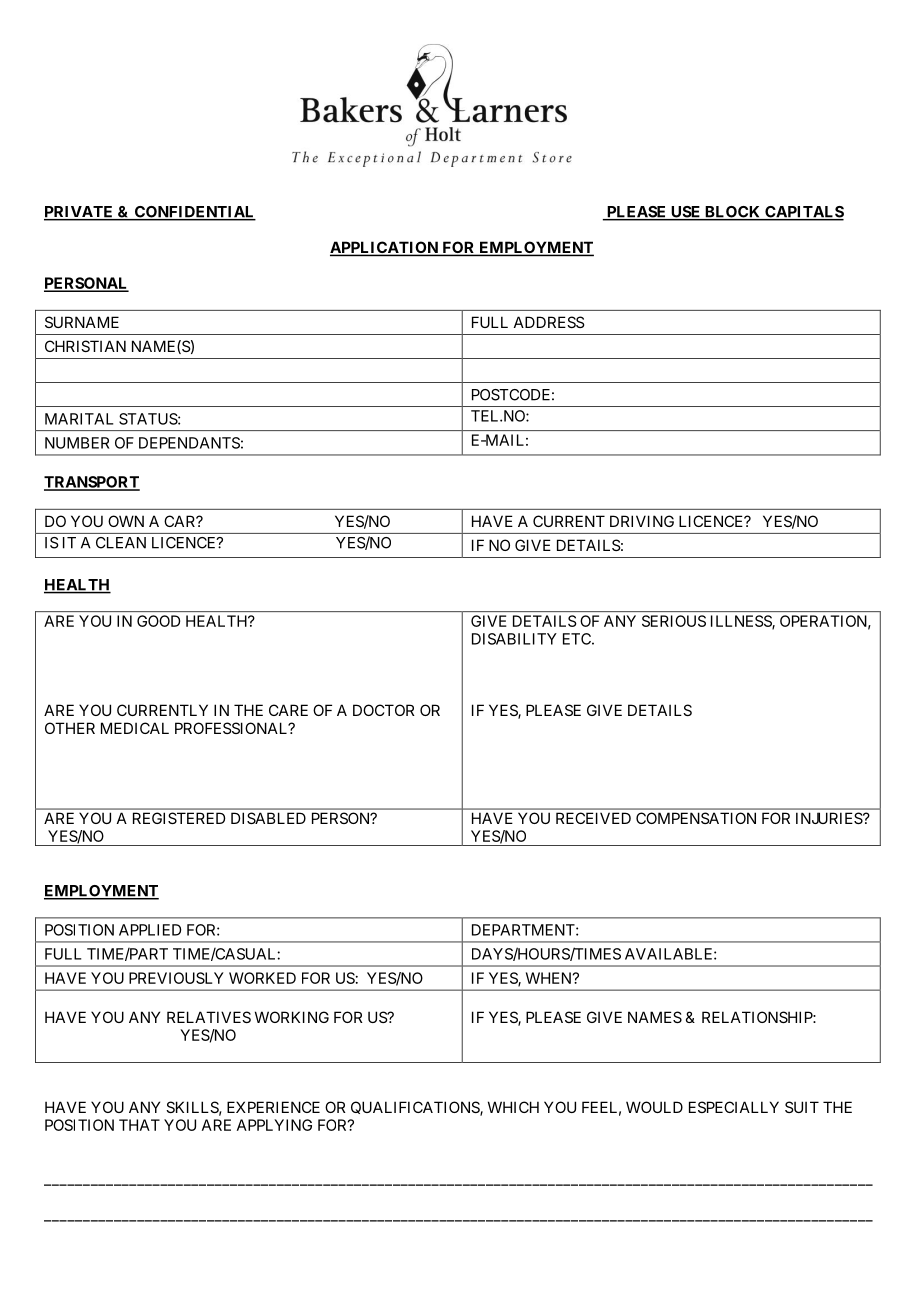 The width and height of the image is (924, 1308). Describe the element at coordinates (189, 443) in the image. I see `DEPENDANTS` at that location.
